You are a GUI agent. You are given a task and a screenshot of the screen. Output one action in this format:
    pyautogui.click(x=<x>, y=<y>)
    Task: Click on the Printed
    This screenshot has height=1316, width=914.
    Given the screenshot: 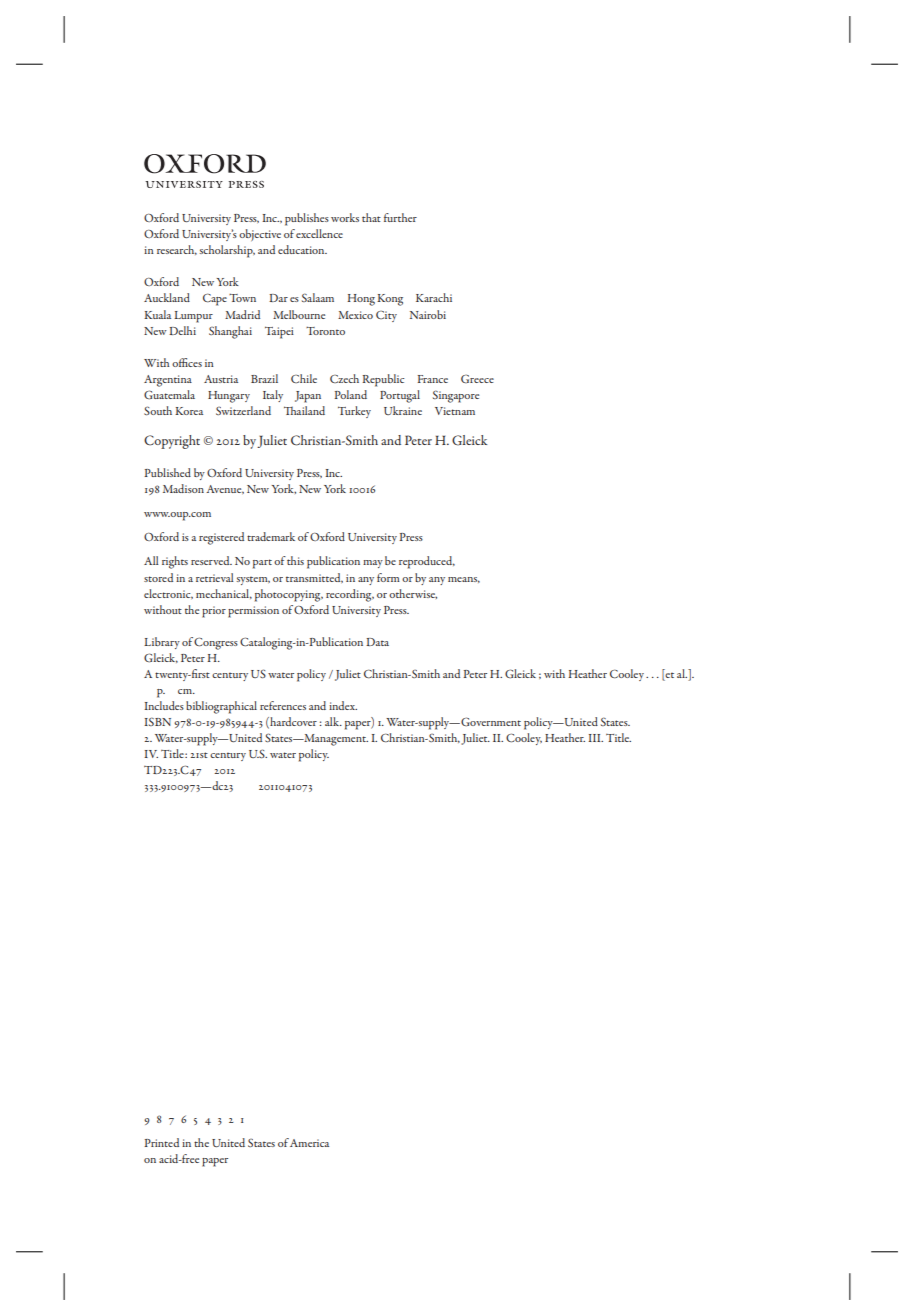 What is the action you would take?
    pyautogui.click(x=161, y=1142)
